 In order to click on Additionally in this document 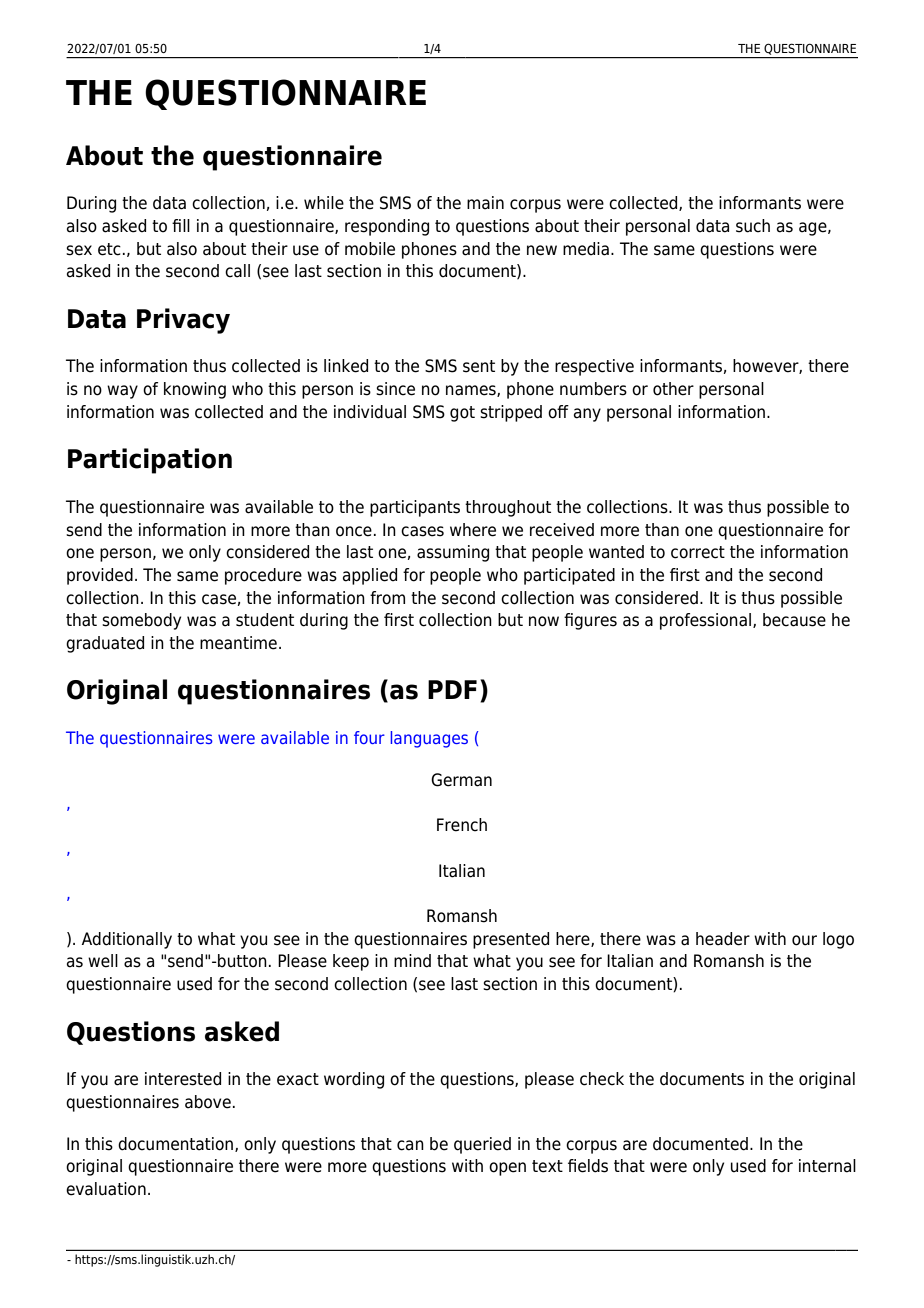, I will do `click(127, 940)`.
